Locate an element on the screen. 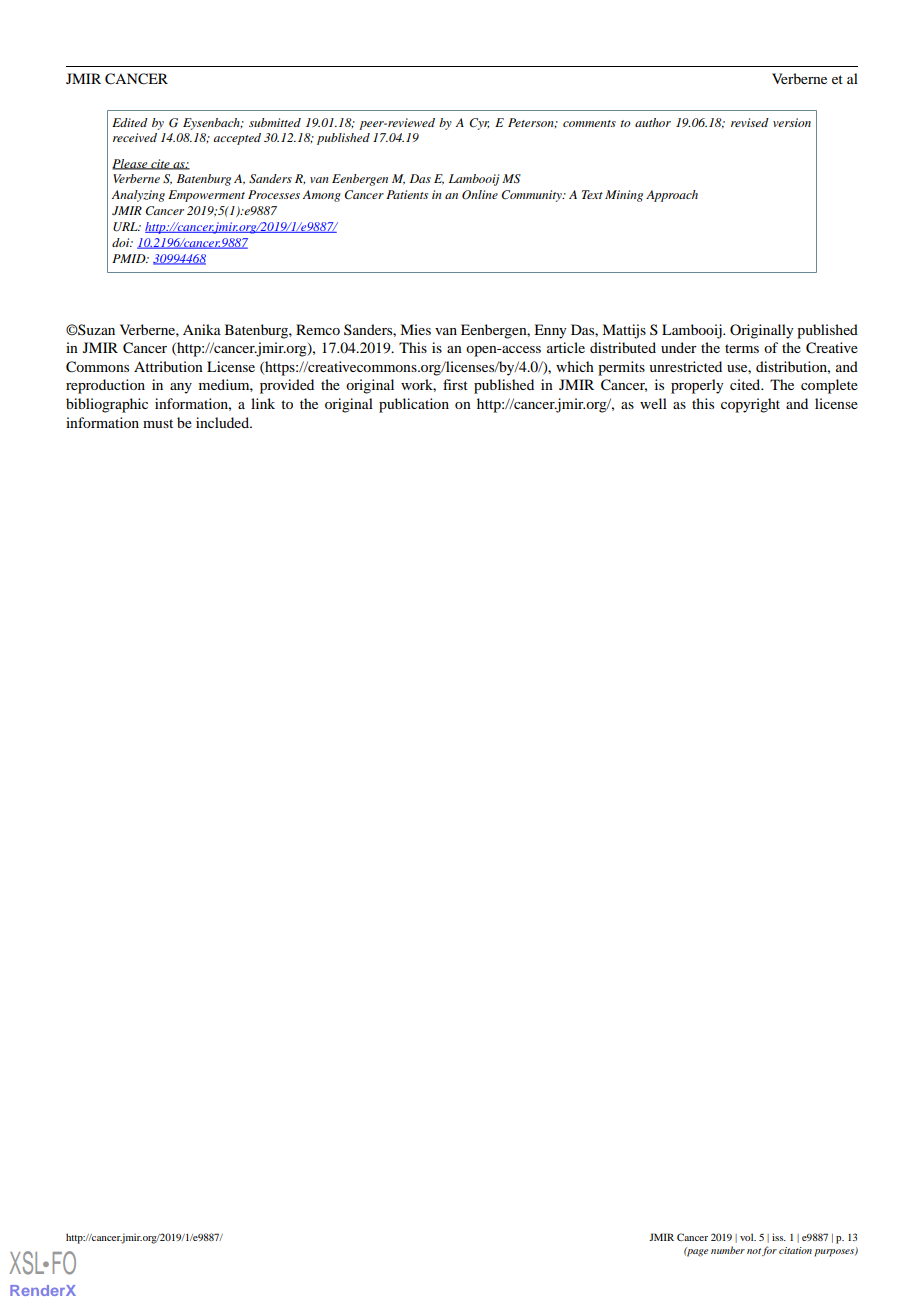 This screenshot has height=1308, width=924. revised is located at coordinates (750, 122).
